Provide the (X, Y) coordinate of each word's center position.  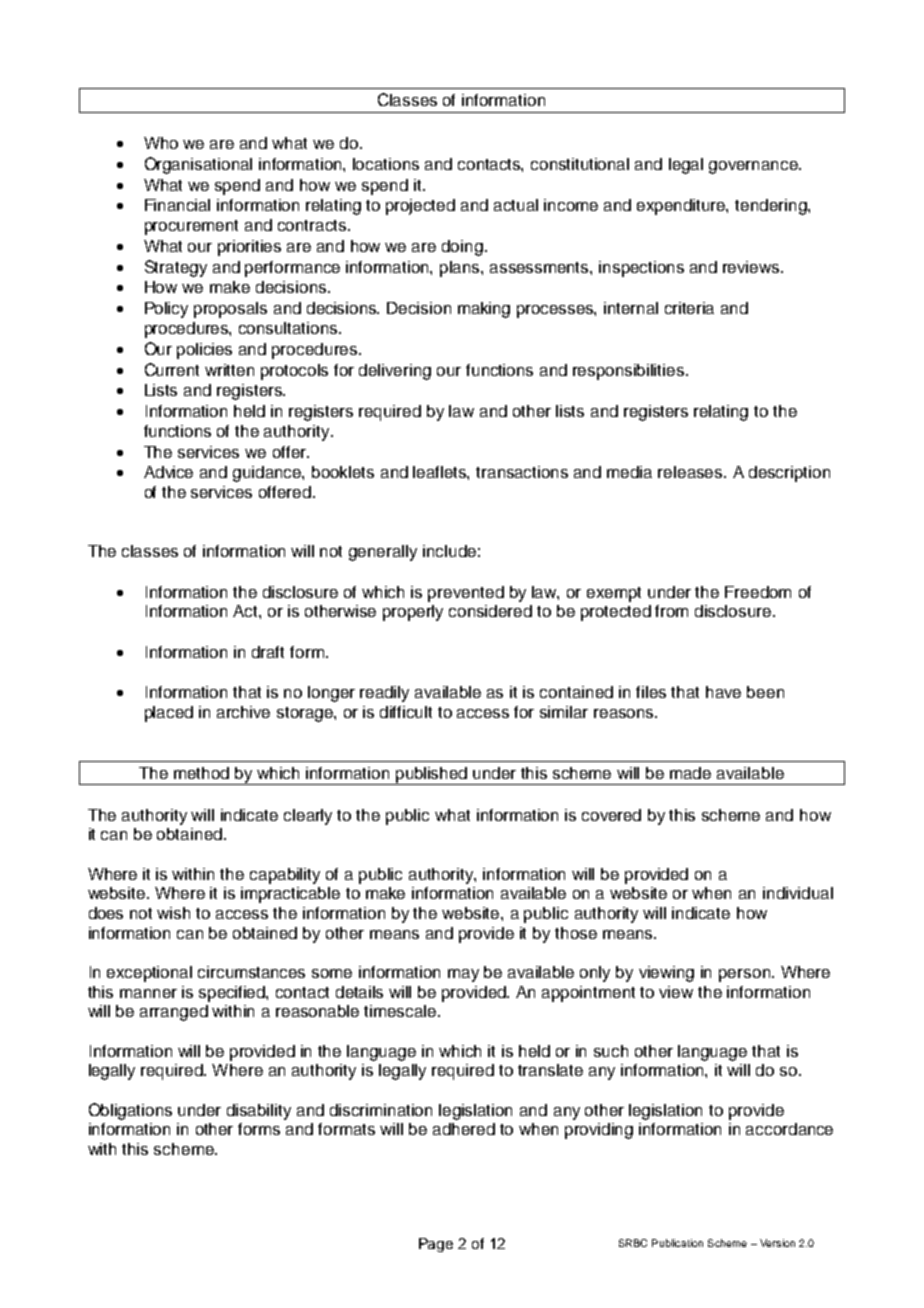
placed (169, 714)
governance (755, 167)
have (723, 692)
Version (777, 1243)
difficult (406, 712)
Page (436, 1245)
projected (420, 207)
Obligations (130, 1111)
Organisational (198, 165)
